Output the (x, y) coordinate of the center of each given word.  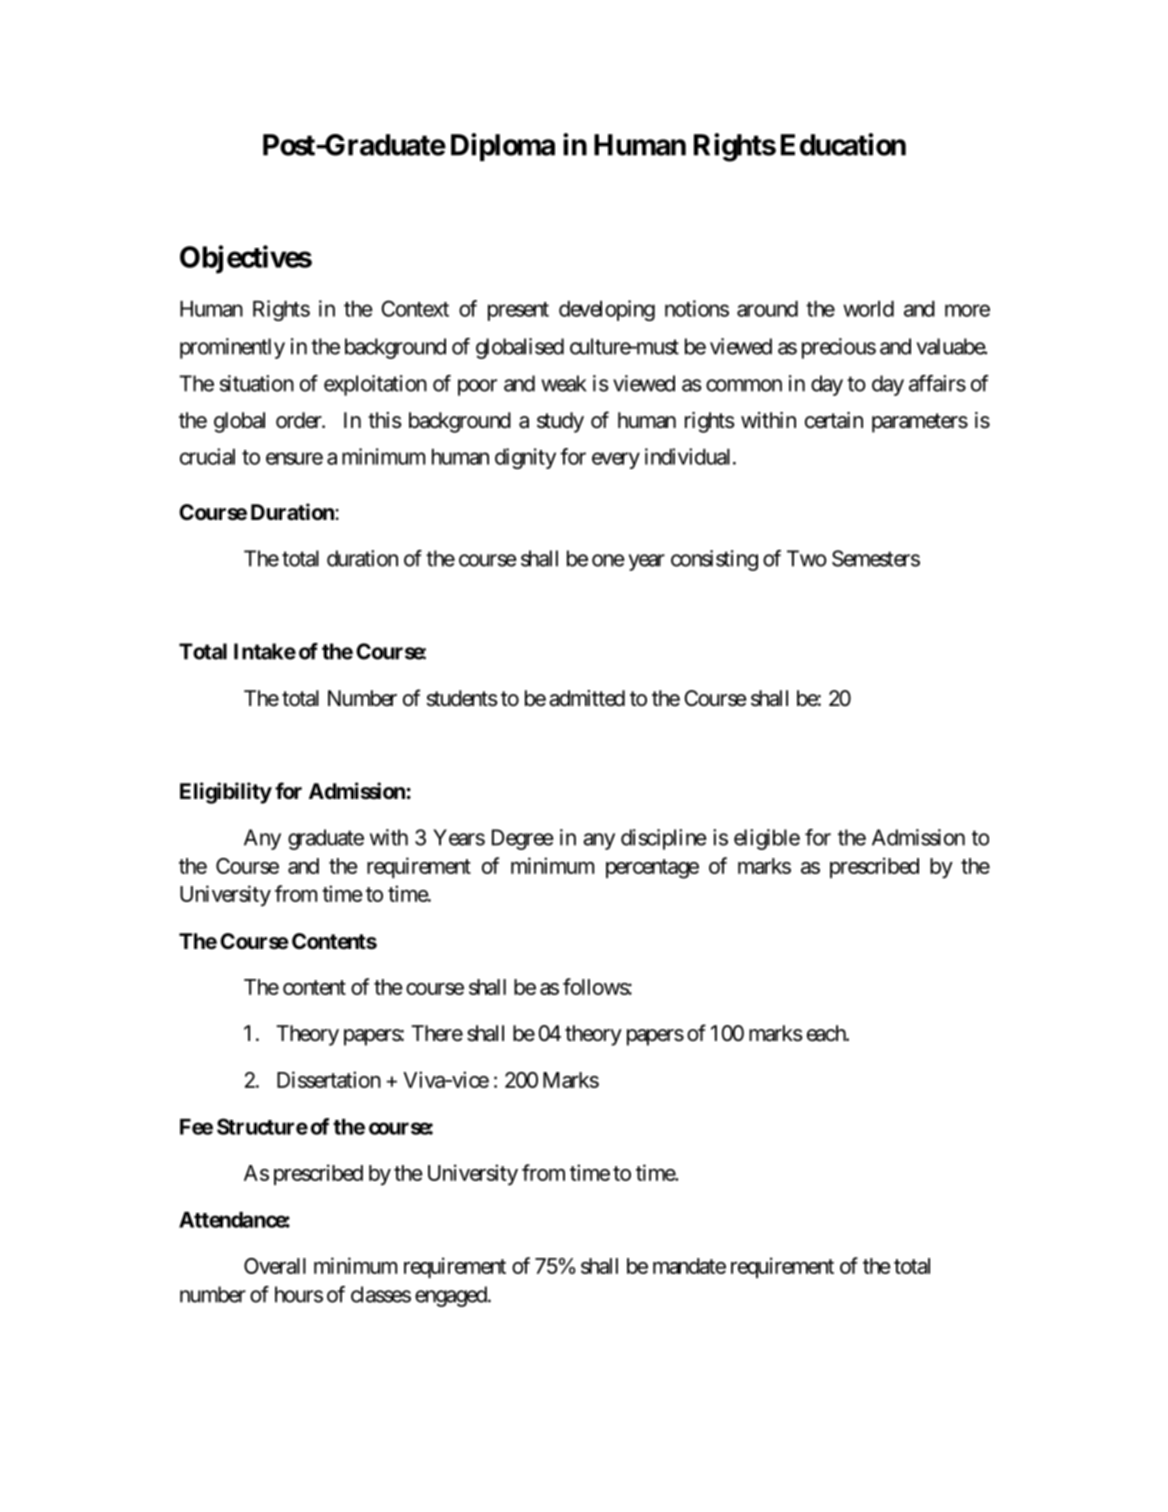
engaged (451, 1296)
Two (807, 558)
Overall (275, 1266)
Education (843, 144)
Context (415, 308)
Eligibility (226, 793)
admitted (587, 698)
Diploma (503, 147)
